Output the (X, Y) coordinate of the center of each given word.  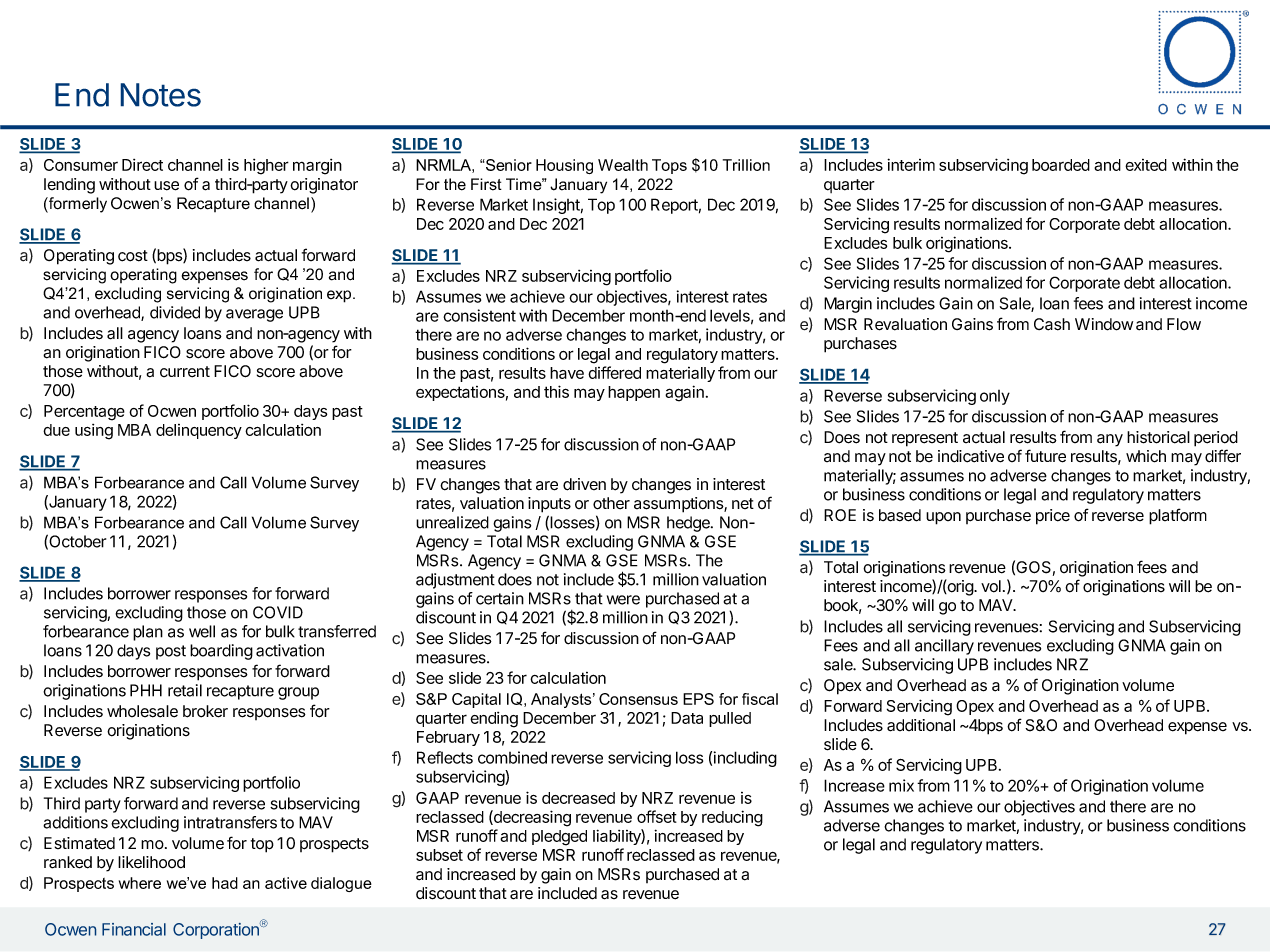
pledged (559, 838)
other (611, 503)
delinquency (199, 431)
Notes (160, 95)
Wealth (623, 165)
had (225, 883)
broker (205, 711)
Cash (1052, 324)
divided (175, 312)
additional (921, 725)
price (1053, 517)
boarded (1061, 165)
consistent (479, 315)
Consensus (638, 699)
